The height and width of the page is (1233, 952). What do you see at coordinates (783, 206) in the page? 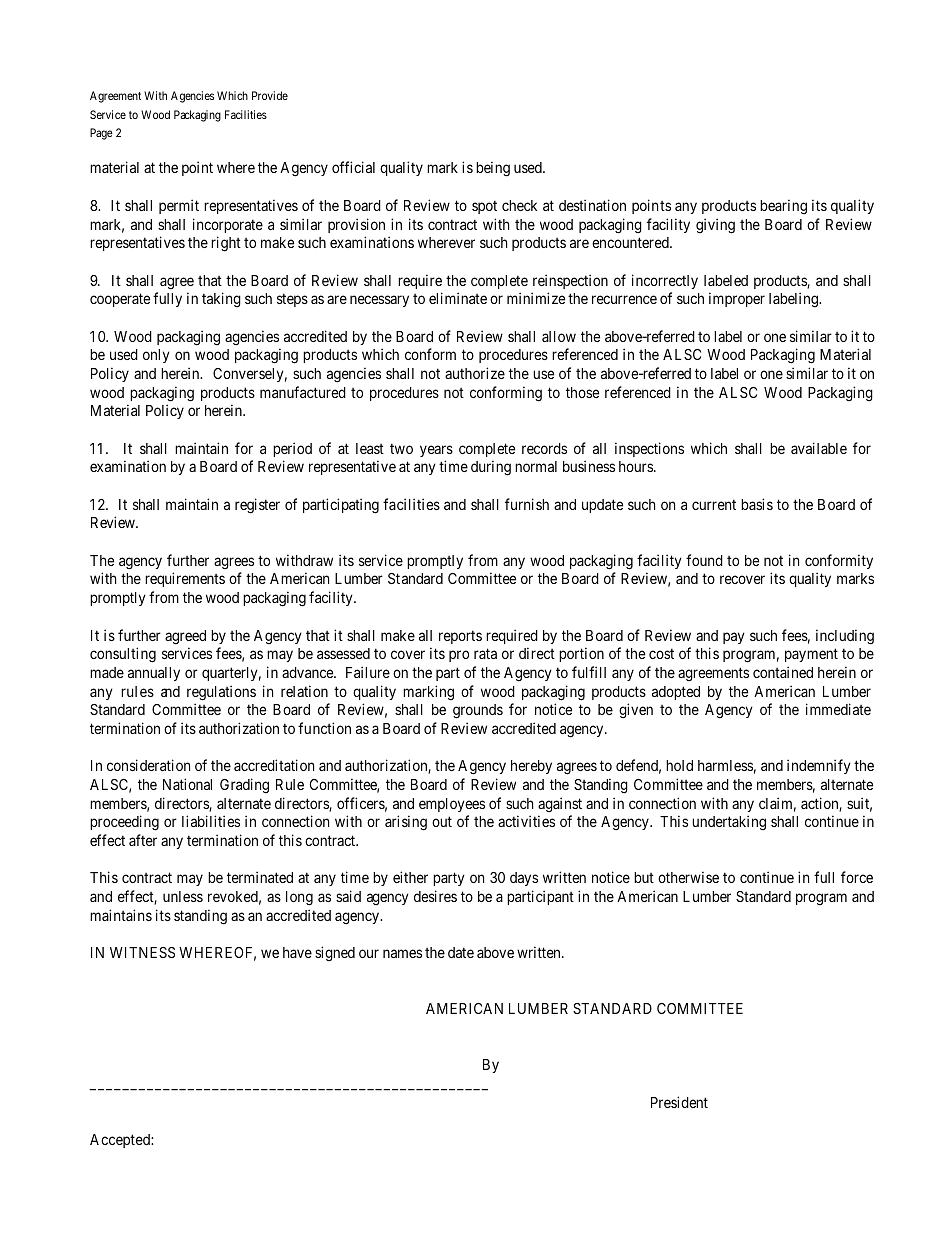
I see `bearing` at bounding box center [783, 206].
